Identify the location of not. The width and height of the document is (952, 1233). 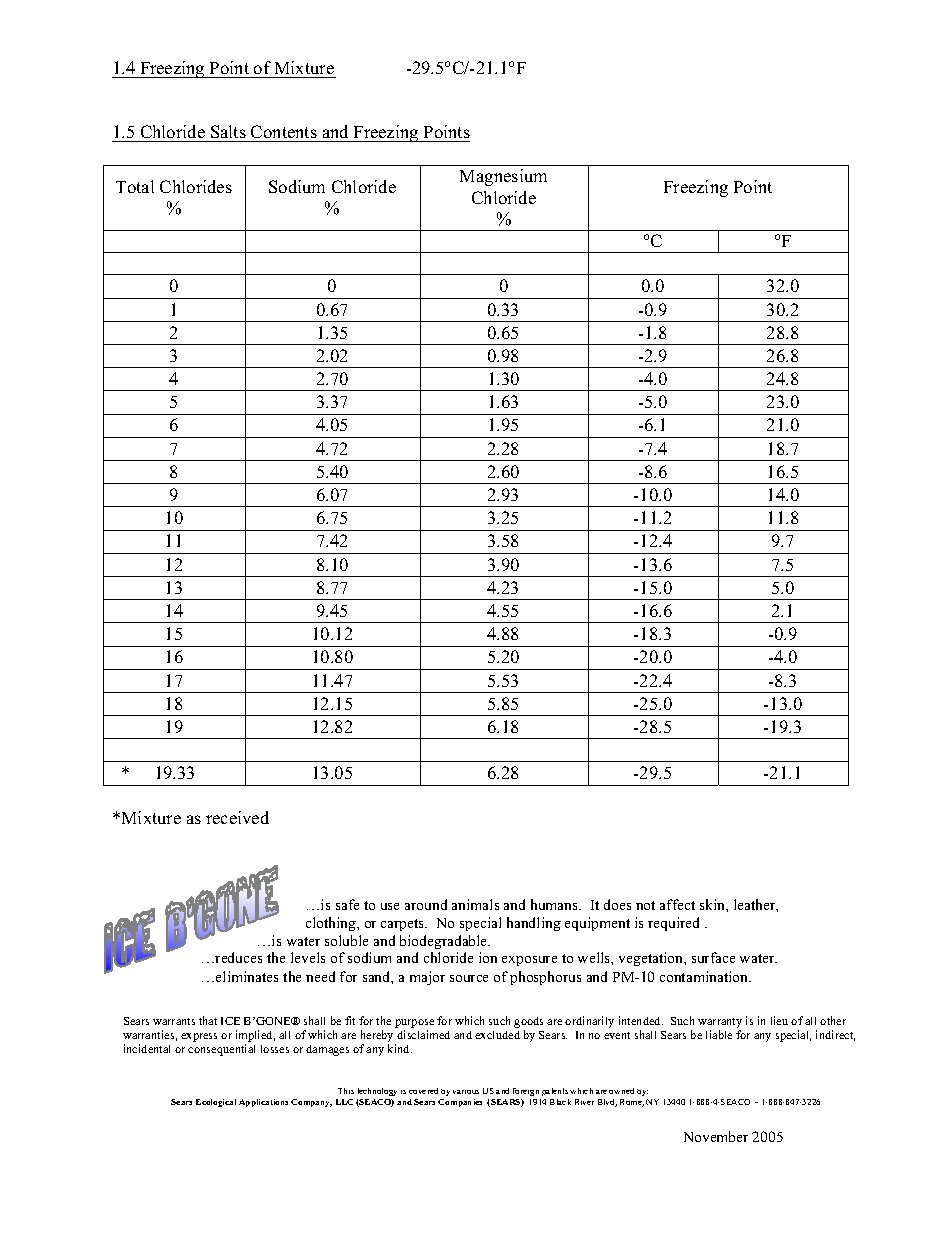
(645, 905).
